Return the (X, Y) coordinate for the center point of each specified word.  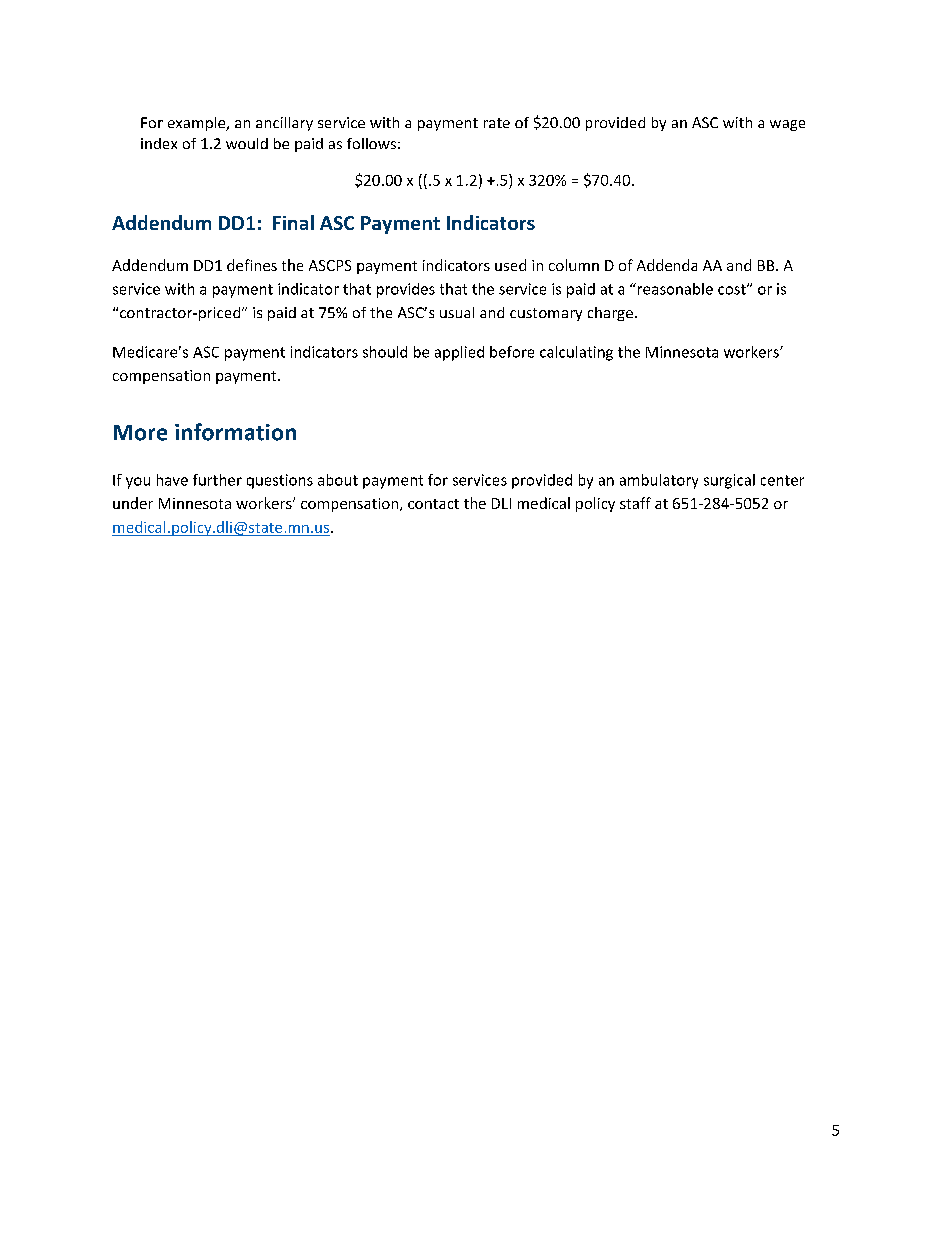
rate (497, 123)
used (510, 265)
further (217, 480)
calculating (576, 353)
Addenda (667, 265)
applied (459, 353)
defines (252, 265)
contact (433, 504)
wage (787, 125)
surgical (729, 481)
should (385, 352)
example (198, 124)
